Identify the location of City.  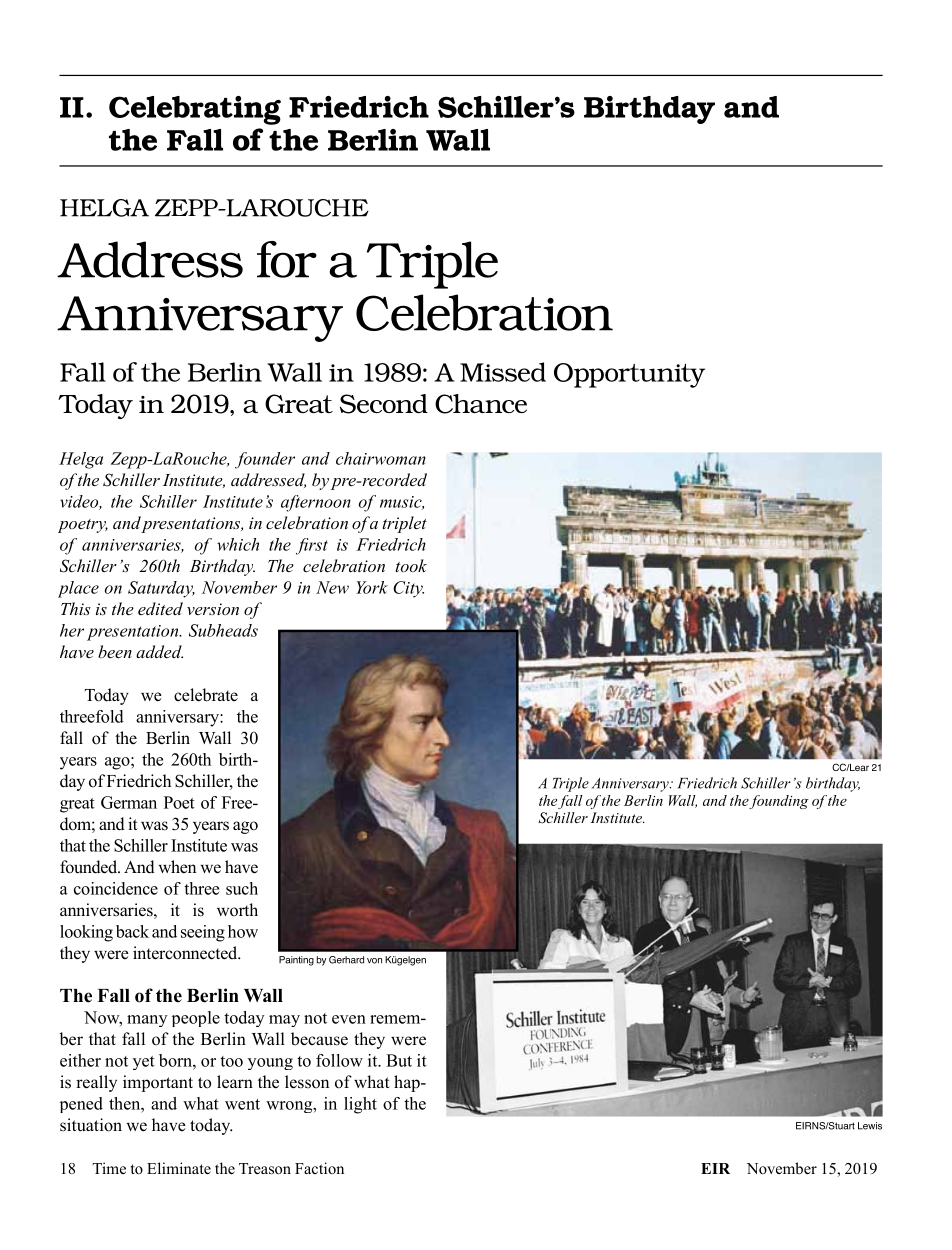
(408, 589).
